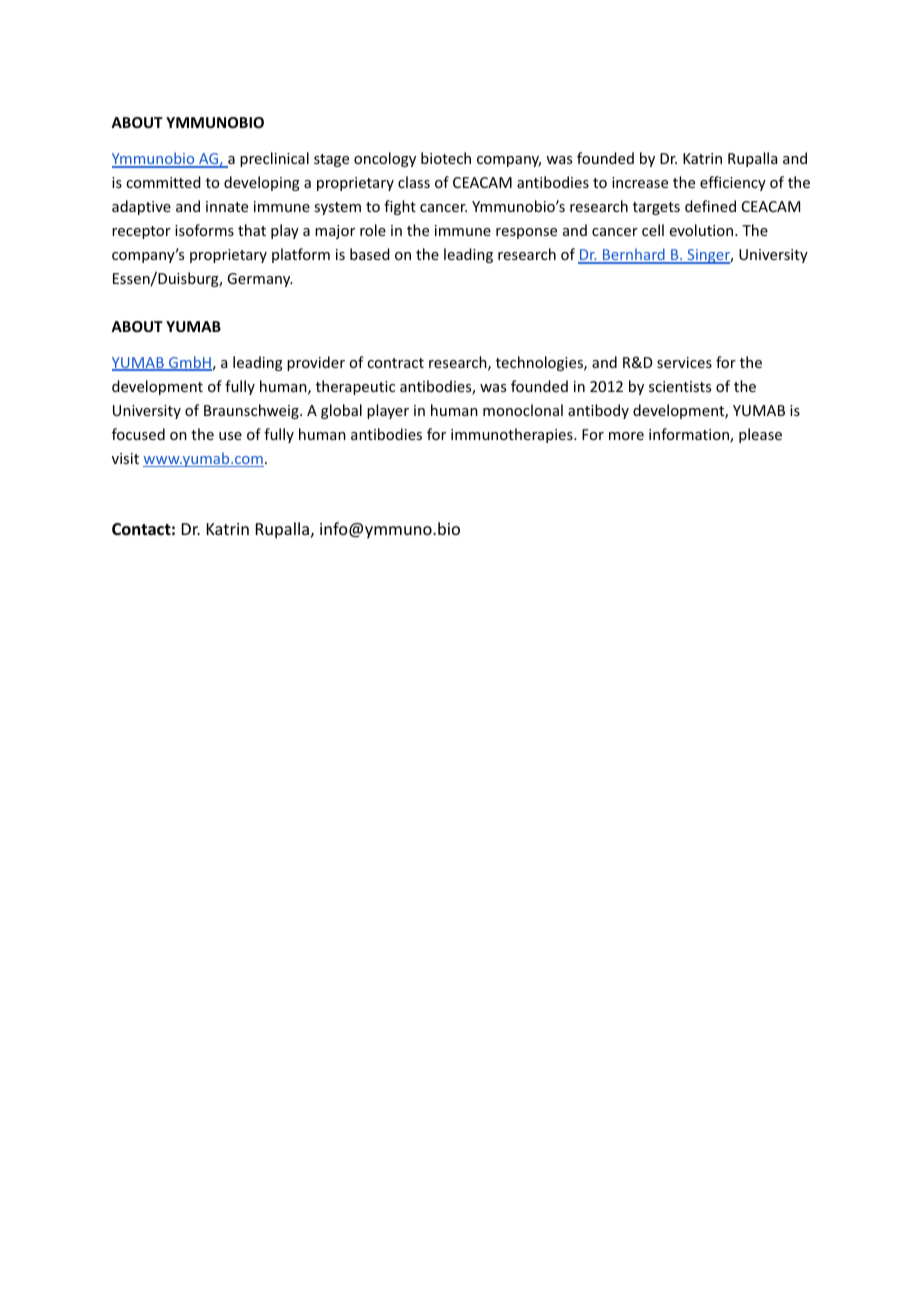 This screenshot has height=1307, width=924. Describe the element at coordinates (513, 435) in the screenshot. I see `immunotherapies` at that location.
